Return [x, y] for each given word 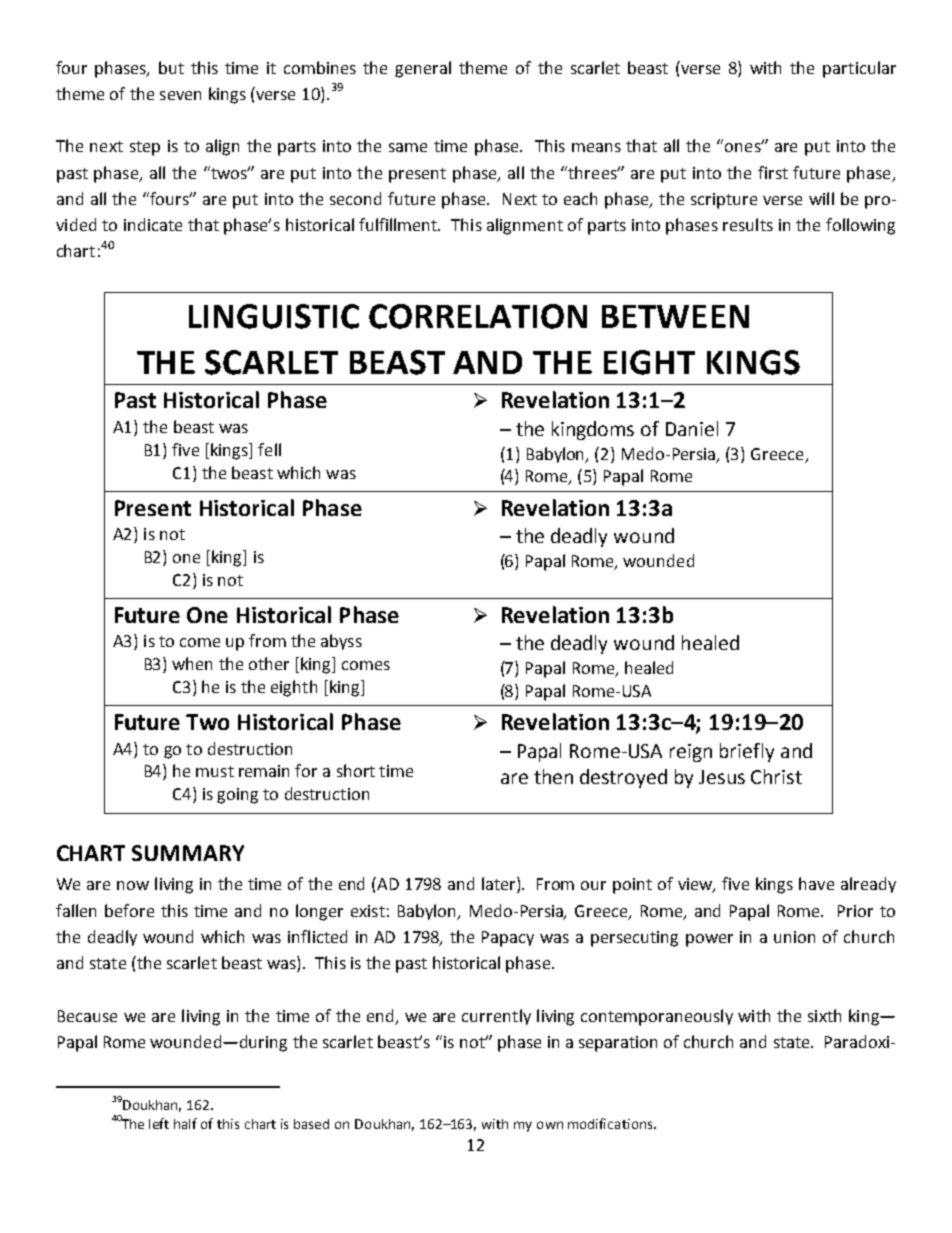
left [159, 1123]
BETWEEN [675, 316]
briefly [747, 752]
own [550, 1125]
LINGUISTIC [274, 316]
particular [859, 69]
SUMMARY [188, 853]
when [192, 663]
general [423, 69]
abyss [341, 642]
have [816, 883]
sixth [824, 1015]
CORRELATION [478, 316]
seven [180, 95]
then [553, 776]
